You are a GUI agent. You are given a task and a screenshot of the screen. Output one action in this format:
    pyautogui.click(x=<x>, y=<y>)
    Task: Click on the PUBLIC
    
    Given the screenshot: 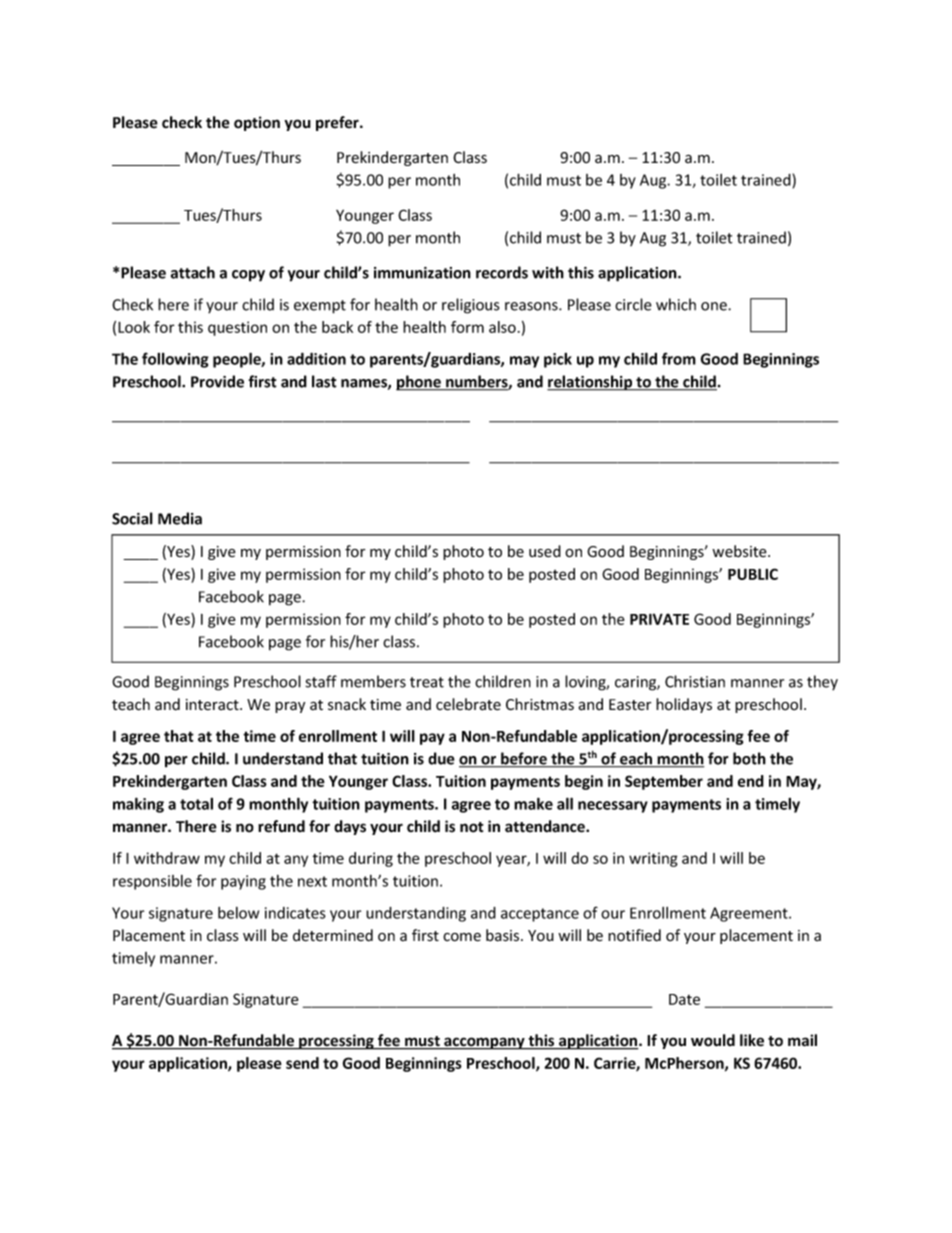 What is the action you would take?
    pyautogui.click(x=753, y=574)
